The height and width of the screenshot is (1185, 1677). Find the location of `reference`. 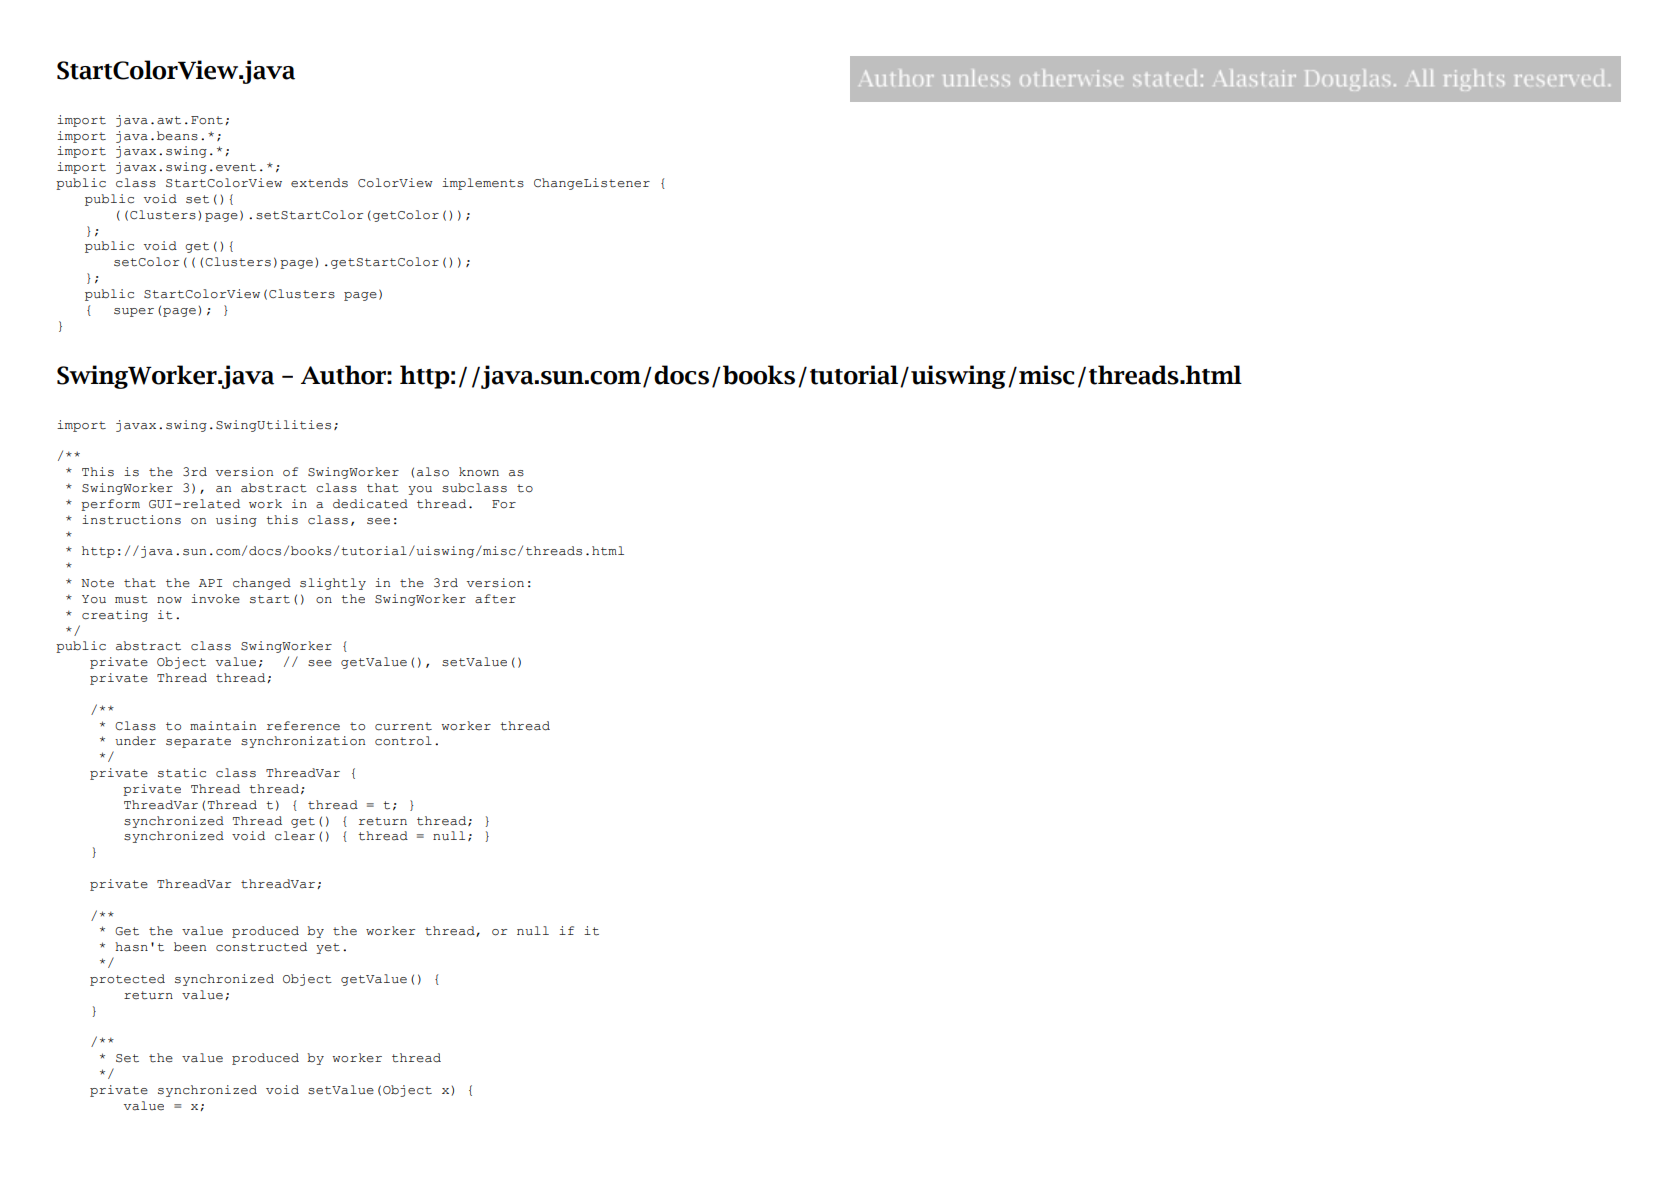

reference is located at coordinates (303, 726).
